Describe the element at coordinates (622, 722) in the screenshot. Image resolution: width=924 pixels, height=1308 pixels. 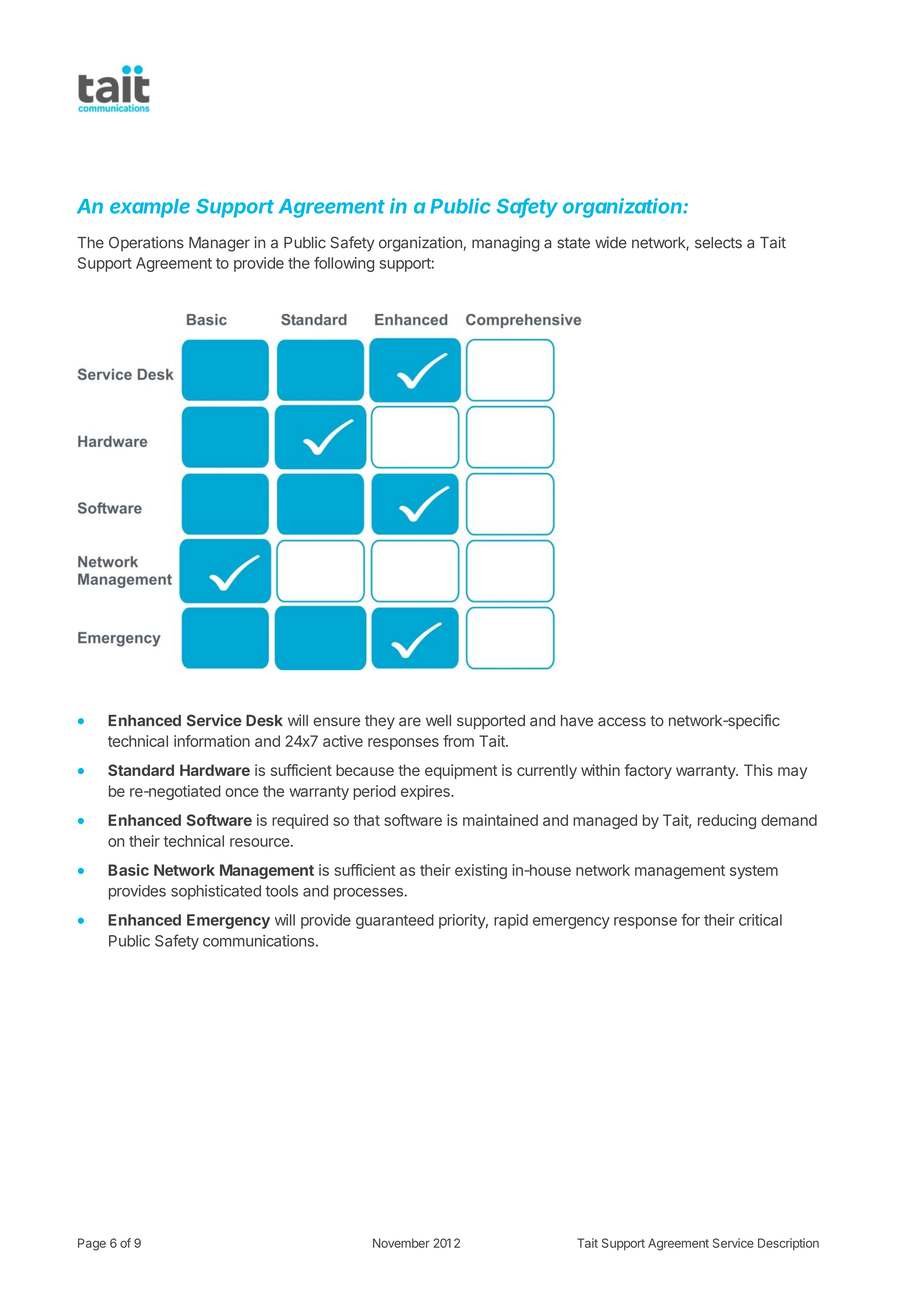
I see `access` at that location.
